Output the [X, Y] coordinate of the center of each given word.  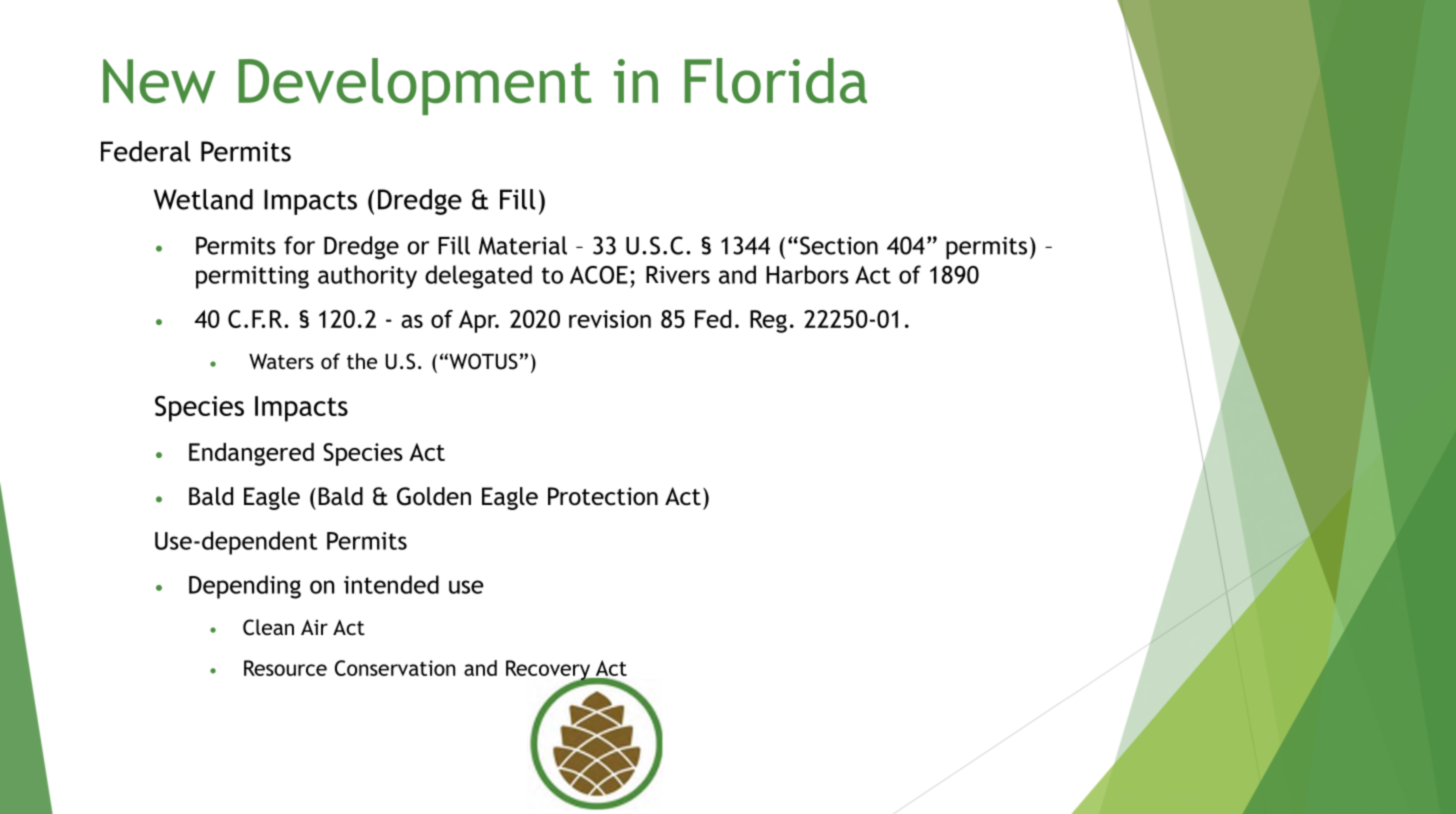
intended [391, 584]
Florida [775, 81]
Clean [268, 627]
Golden [434, 496]
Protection [603, 496]
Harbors [807, 274]
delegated [478, 277]
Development [415, 86]
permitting [252, 277]
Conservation [395, 668]
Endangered [251, 454]
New [159, 81]
